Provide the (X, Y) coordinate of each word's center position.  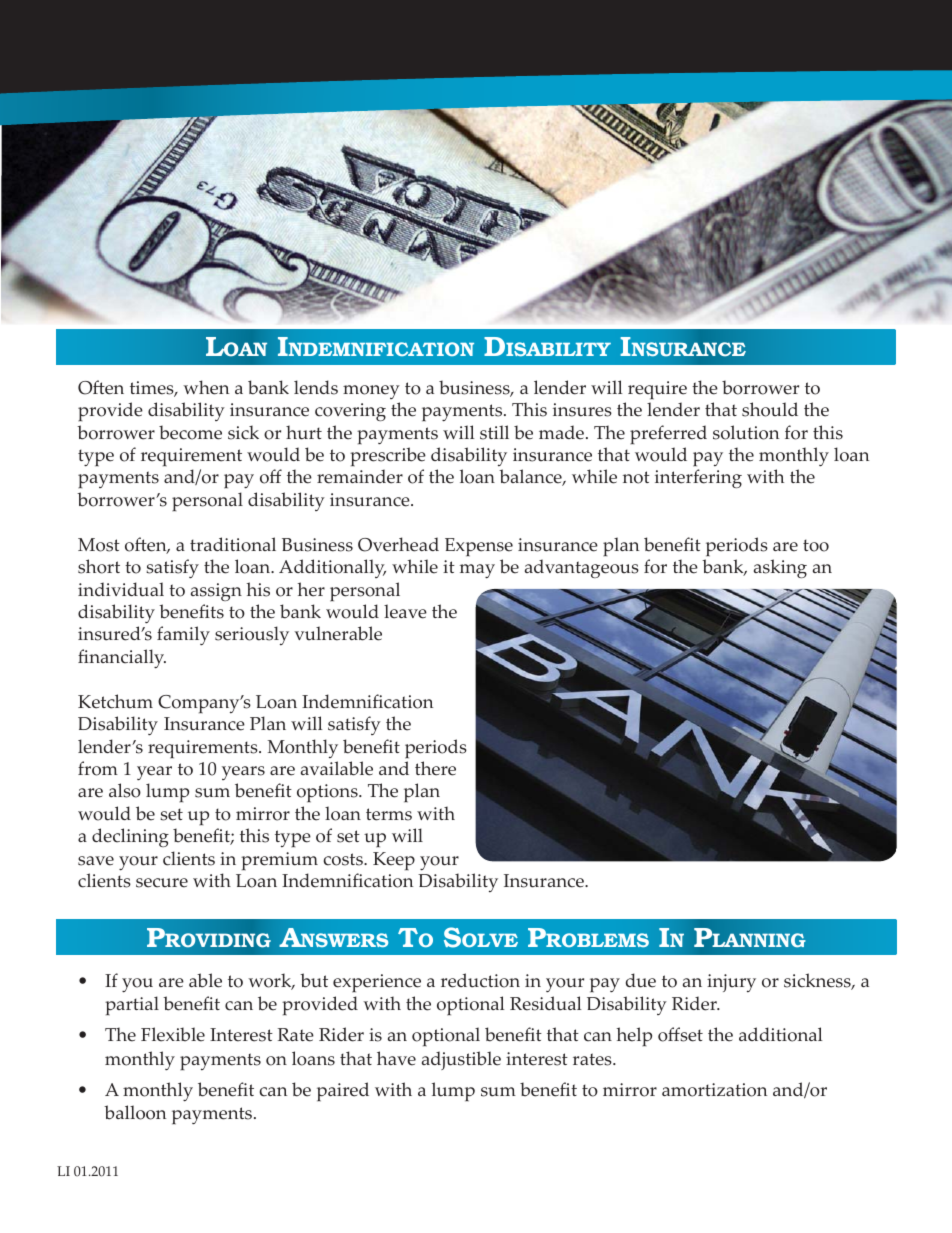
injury (731, 983)
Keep (394, 861)
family (183, 635)
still (494, 432)
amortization (714, 1090)
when (206, 387)
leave (405, 611)
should (770, 409)
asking (780, 568)
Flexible (173, 1034)
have (396, 1058)
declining (130, 837)
